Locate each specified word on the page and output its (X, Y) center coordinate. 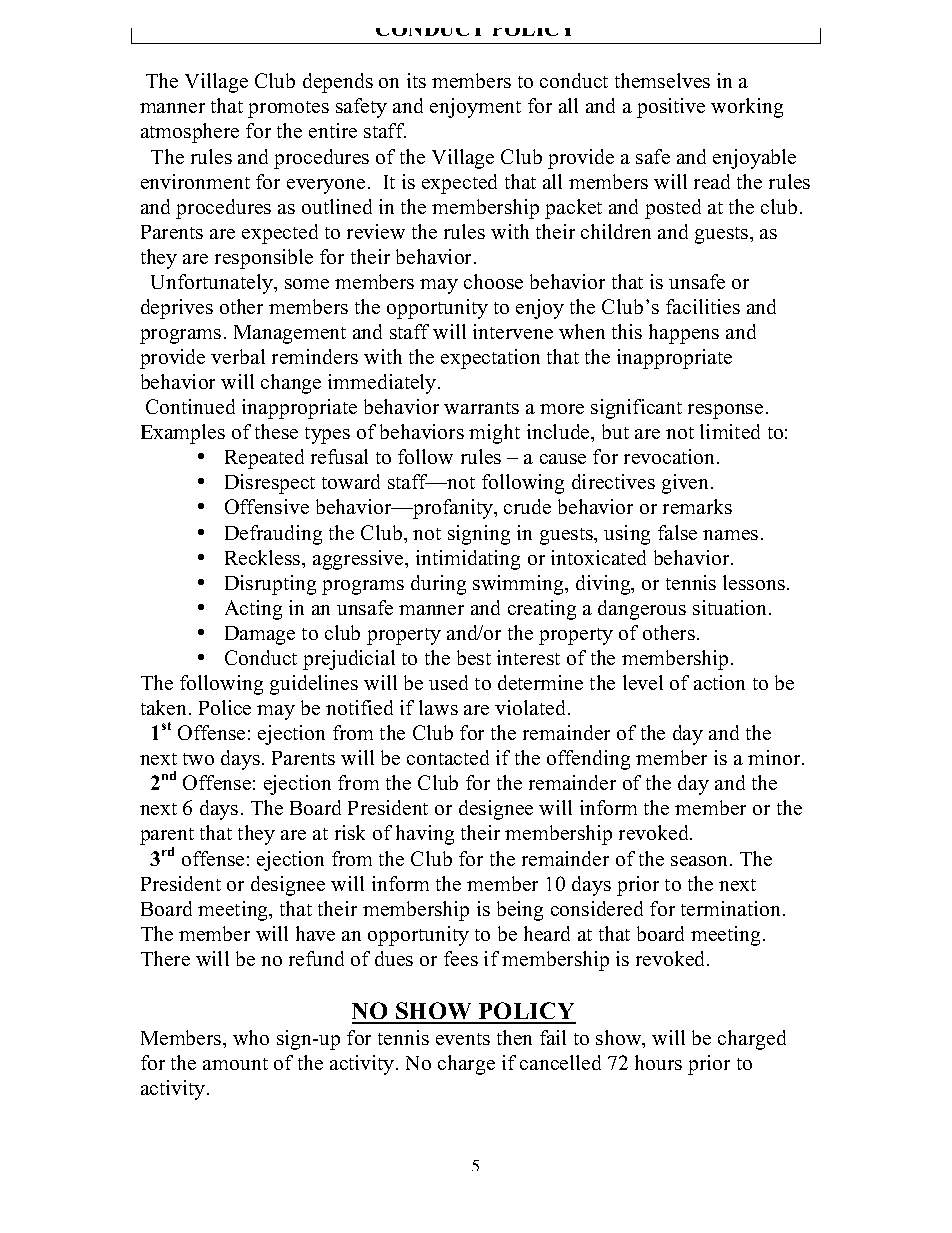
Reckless (264, 557)
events (463, 1039)
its (416, 80)
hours (658, 1062)
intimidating (468, 560)
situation (731, 607)
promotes (288, 109)
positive (671, 108)
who (251, 1037)
